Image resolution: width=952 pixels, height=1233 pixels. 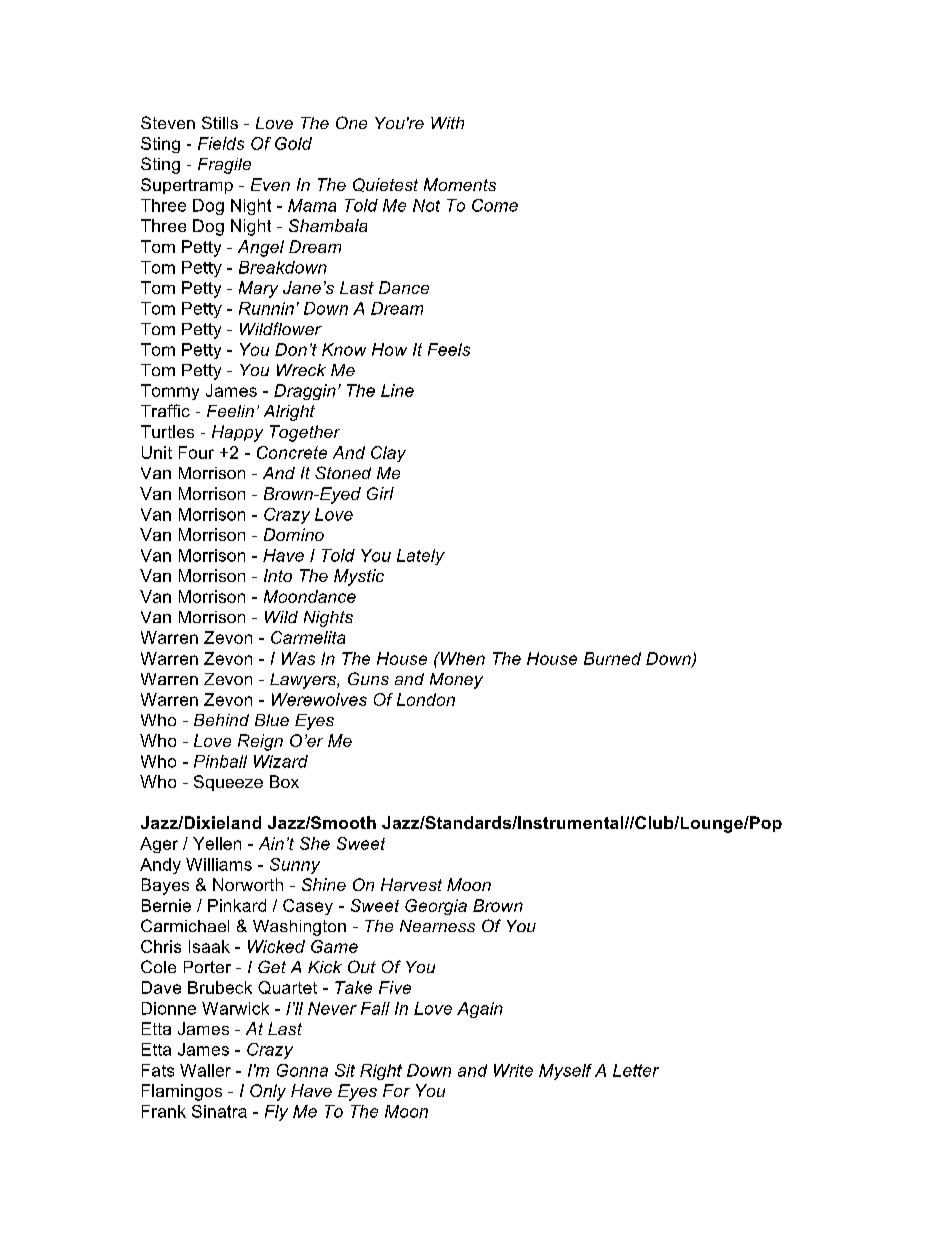 I want to click on Nearness, so click(x=437, y=926).
